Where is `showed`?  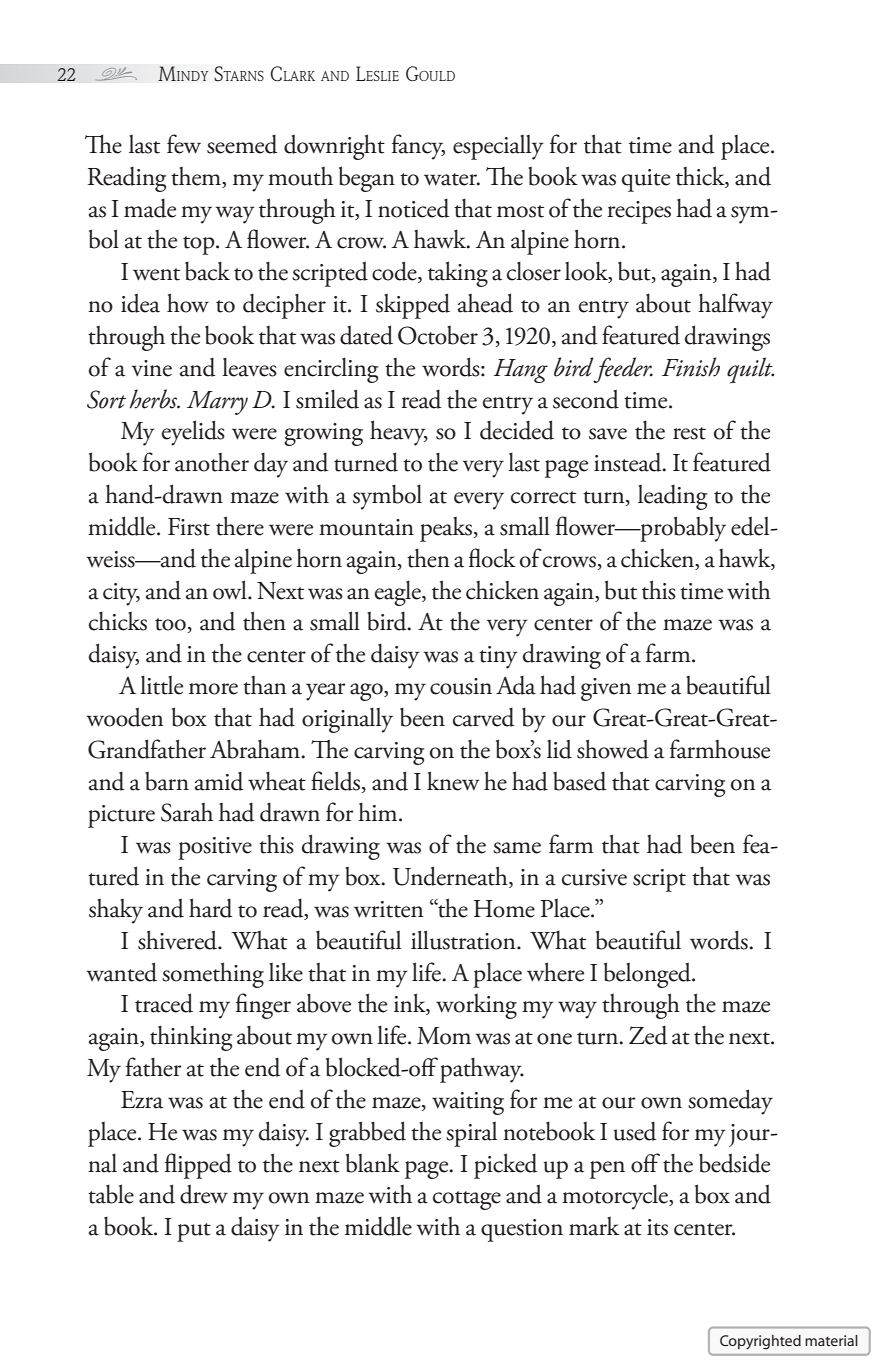 showed is located at coordinates (613, 749).
